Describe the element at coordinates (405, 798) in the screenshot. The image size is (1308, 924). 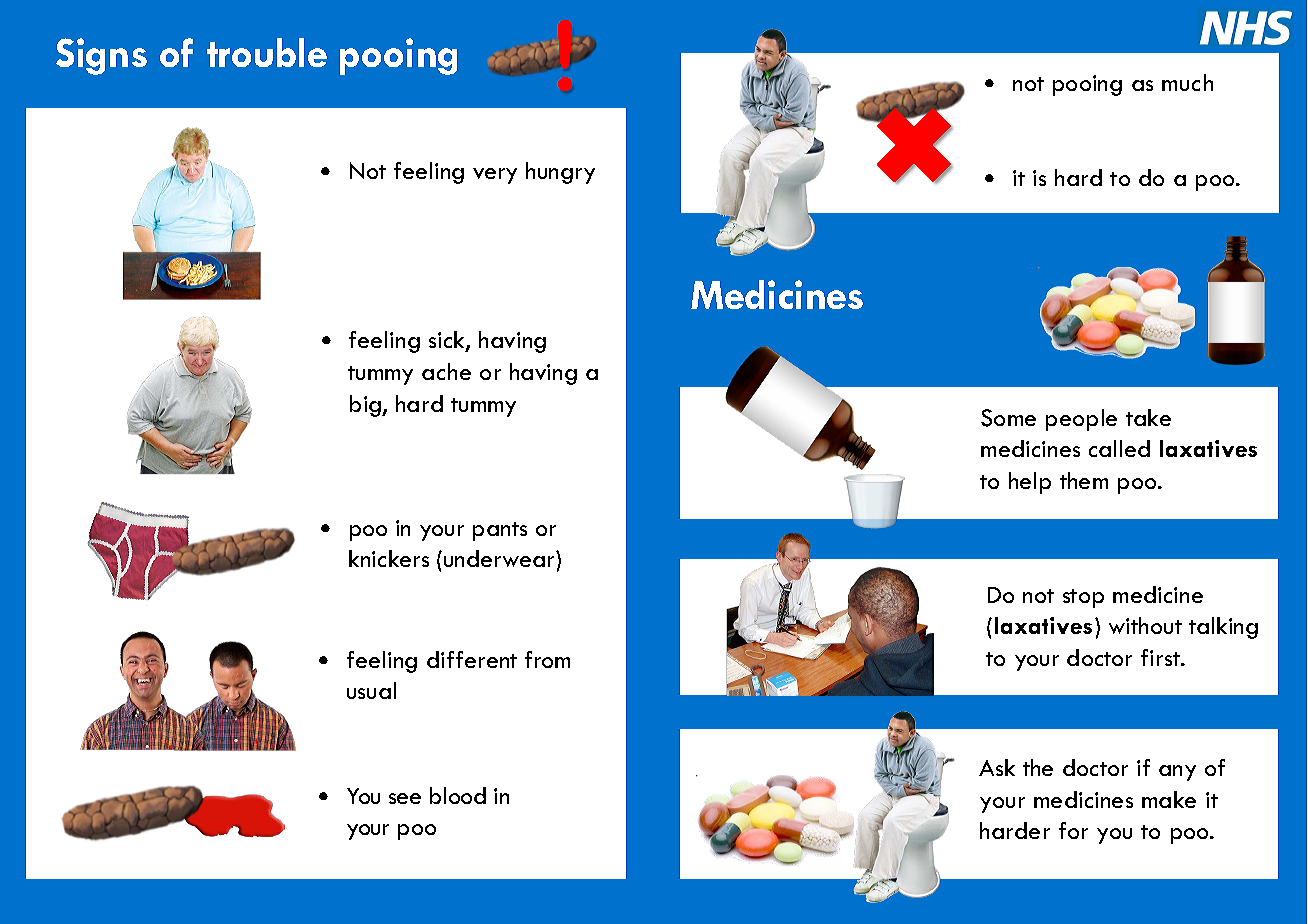
I see `see` at that location.
